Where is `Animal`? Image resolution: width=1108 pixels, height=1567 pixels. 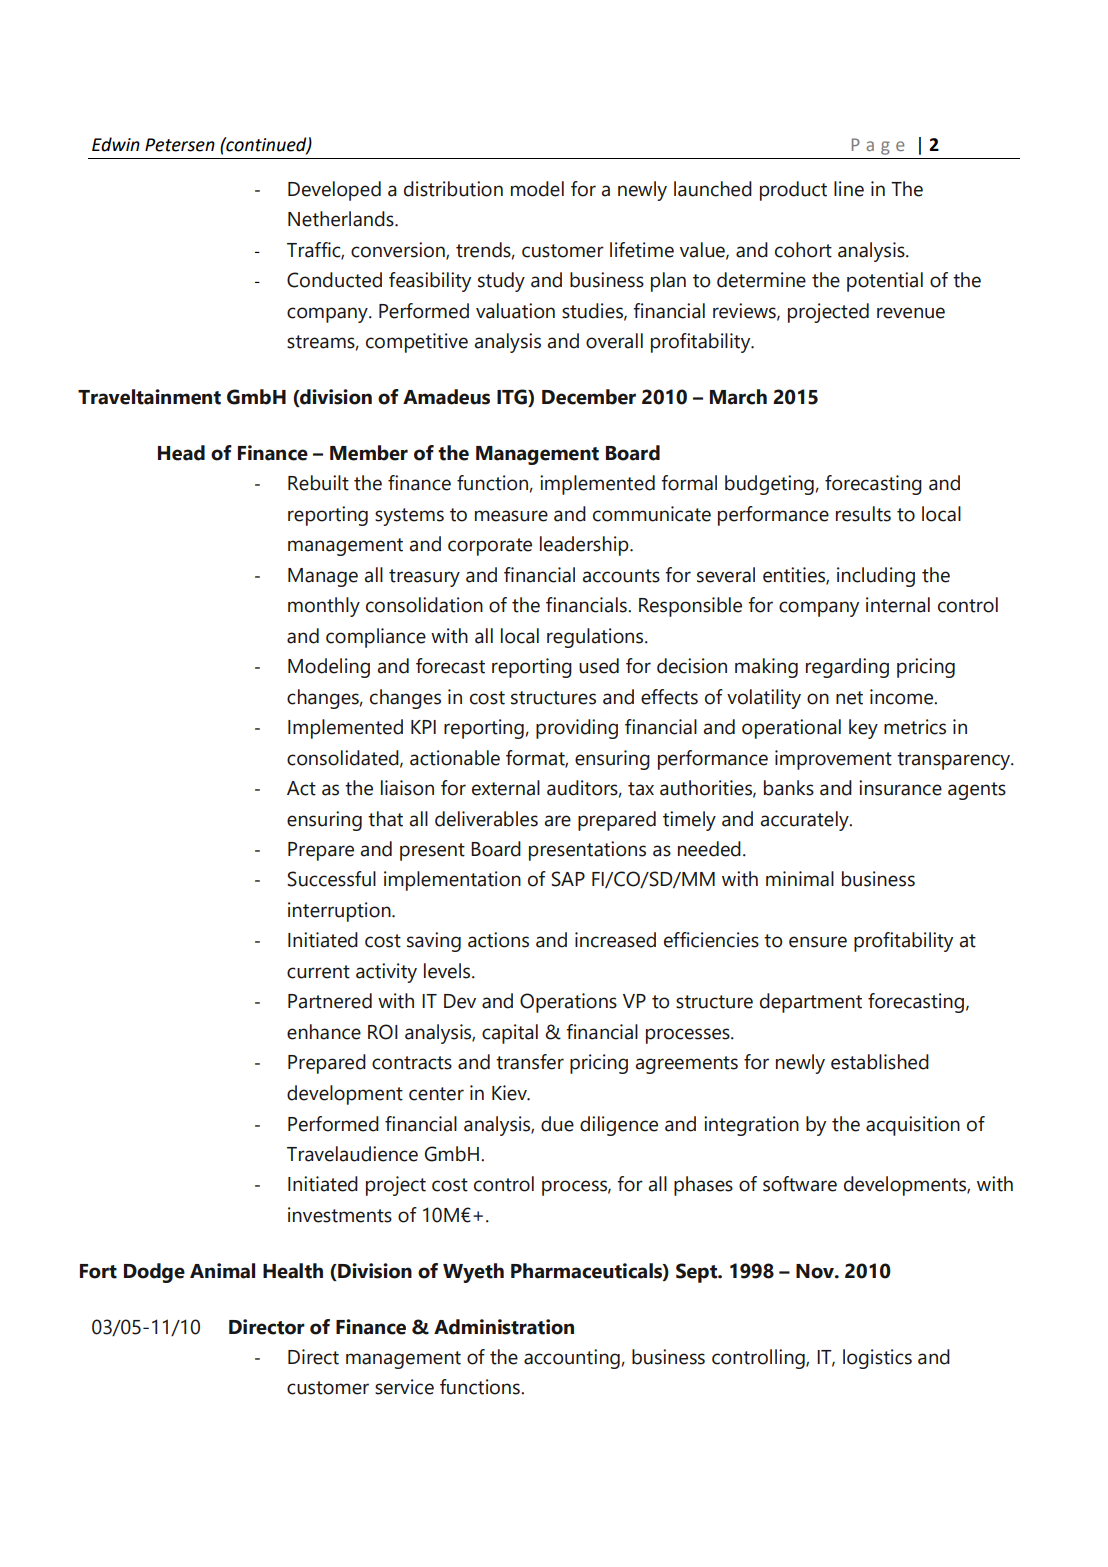 Animal is located at coordinates (222, 1271).
